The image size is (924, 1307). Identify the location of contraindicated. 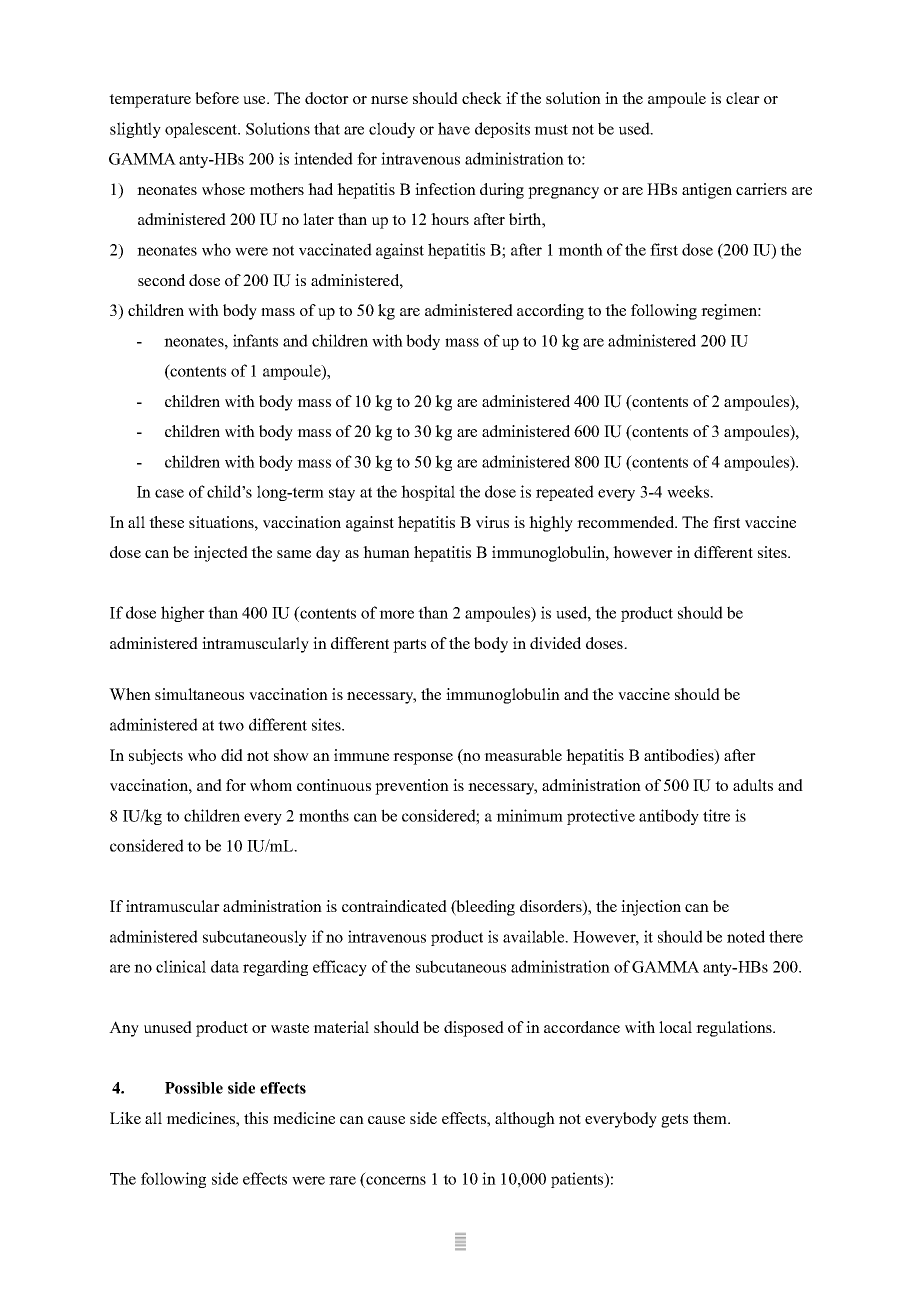
(394, 906).
